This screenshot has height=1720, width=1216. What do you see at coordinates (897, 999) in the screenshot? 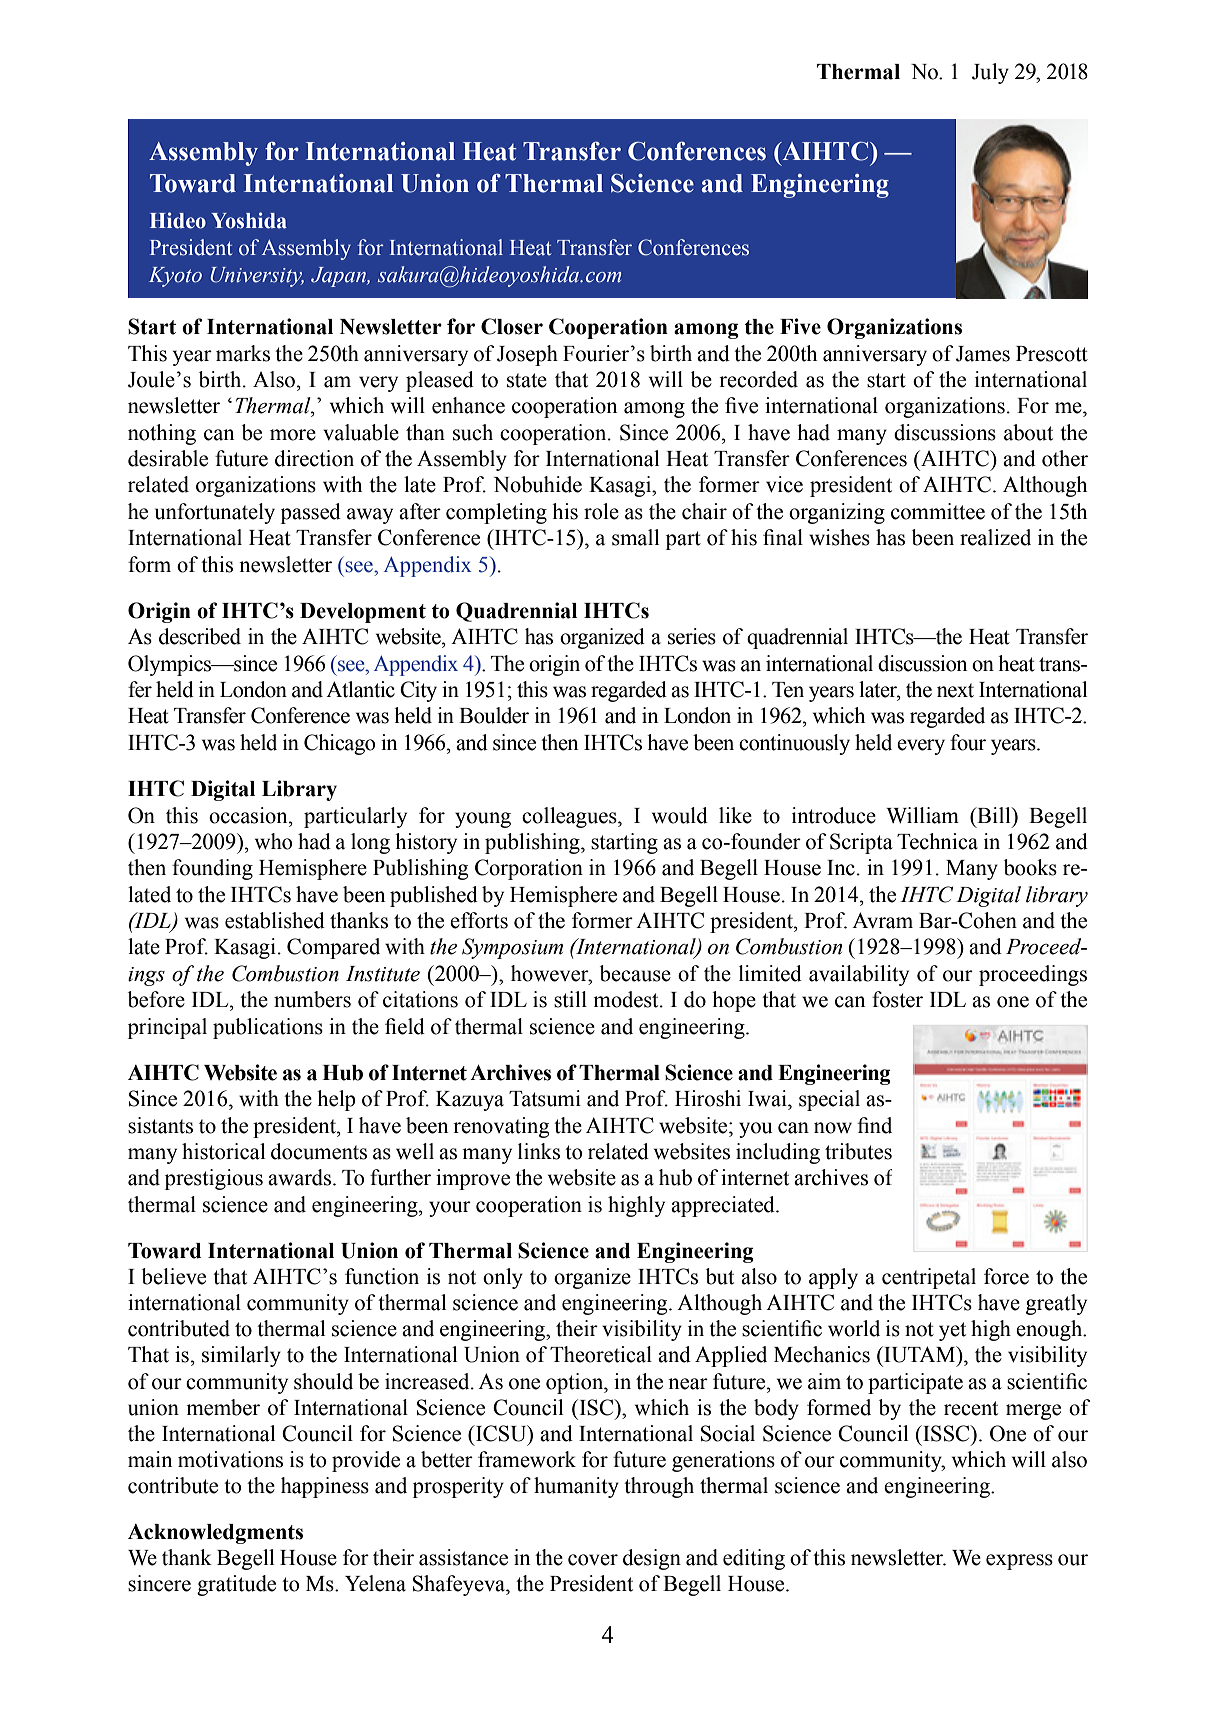
I see `foster` at bounding box center [897, 999].
